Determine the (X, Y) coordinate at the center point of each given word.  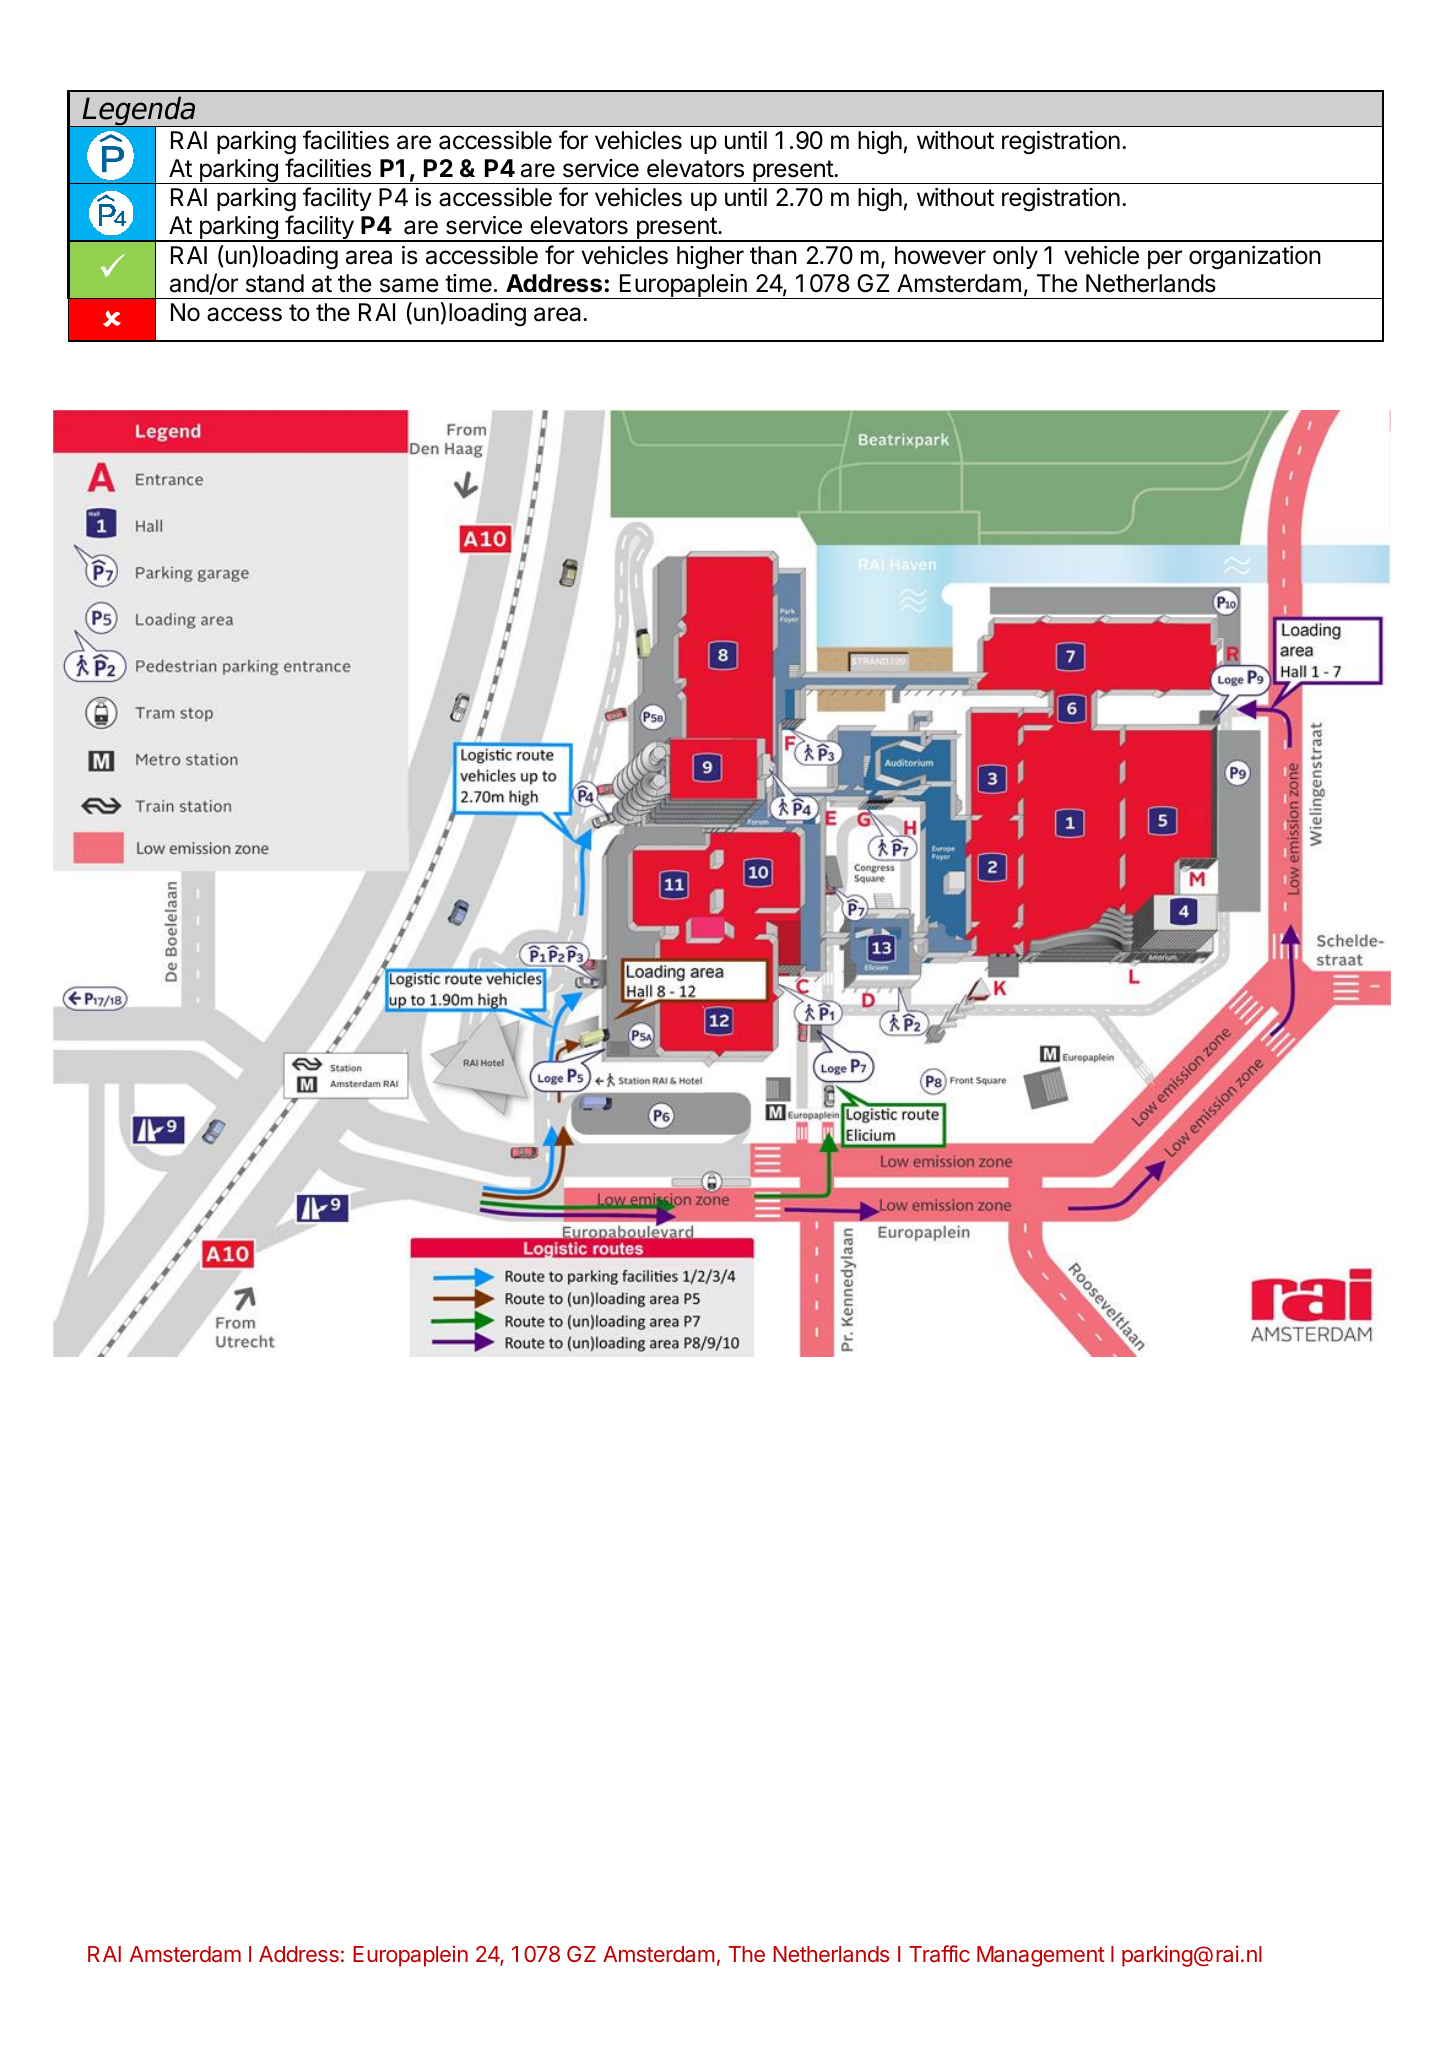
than (773, 255)
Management (1041, 1956)
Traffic (939, 1953)
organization (1255, 258)
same (409, 285)
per (1165, 259)
